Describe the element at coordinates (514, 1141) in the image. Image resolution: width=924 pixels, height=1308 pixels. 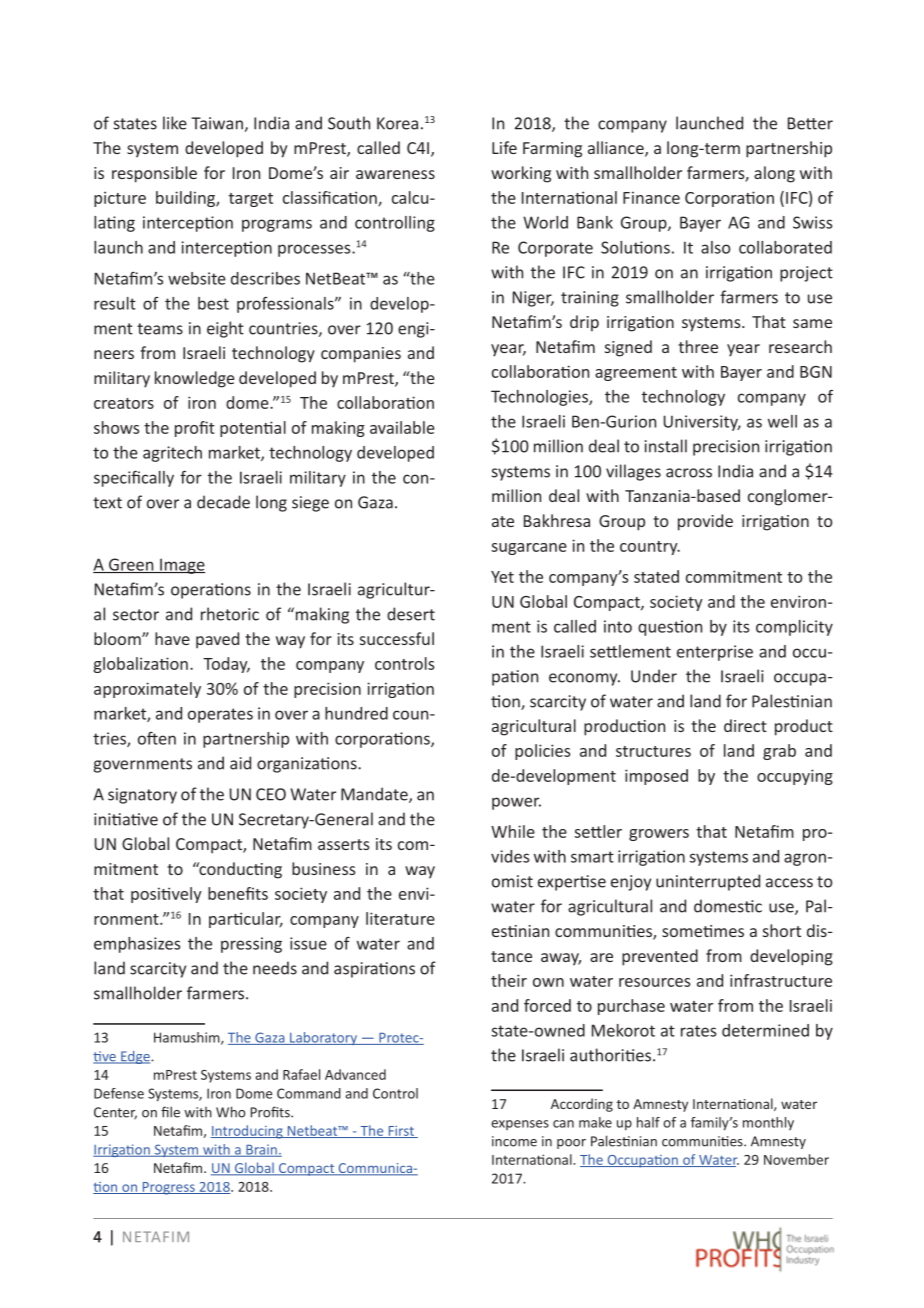
I see `income` at that location.
